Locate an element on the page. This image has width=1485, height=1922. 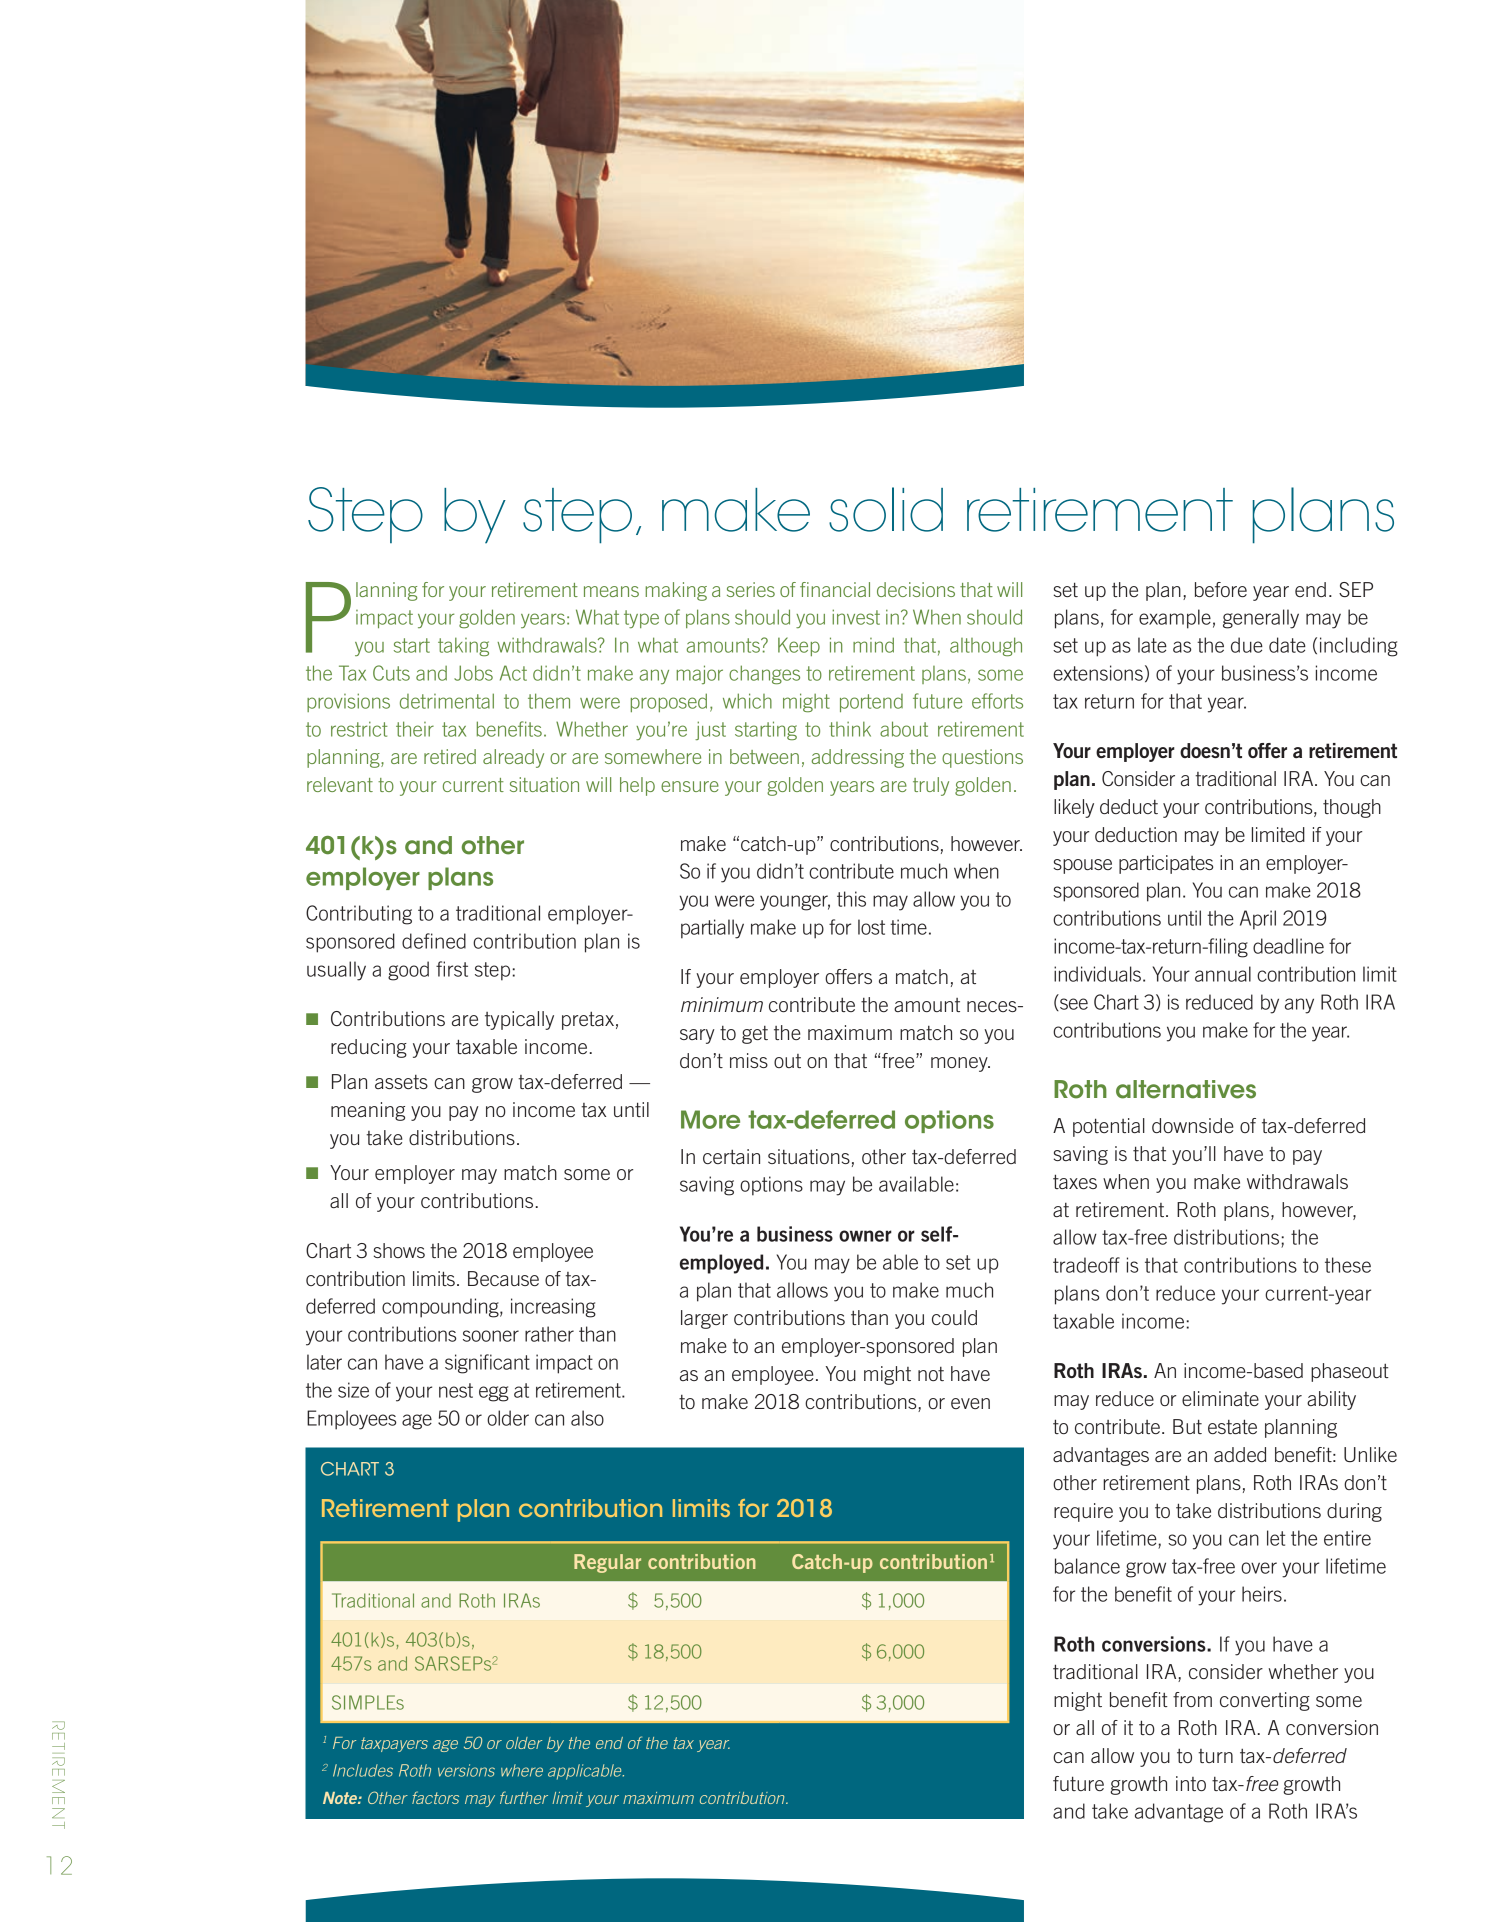
added is located at coordinates (1240, 1454).
